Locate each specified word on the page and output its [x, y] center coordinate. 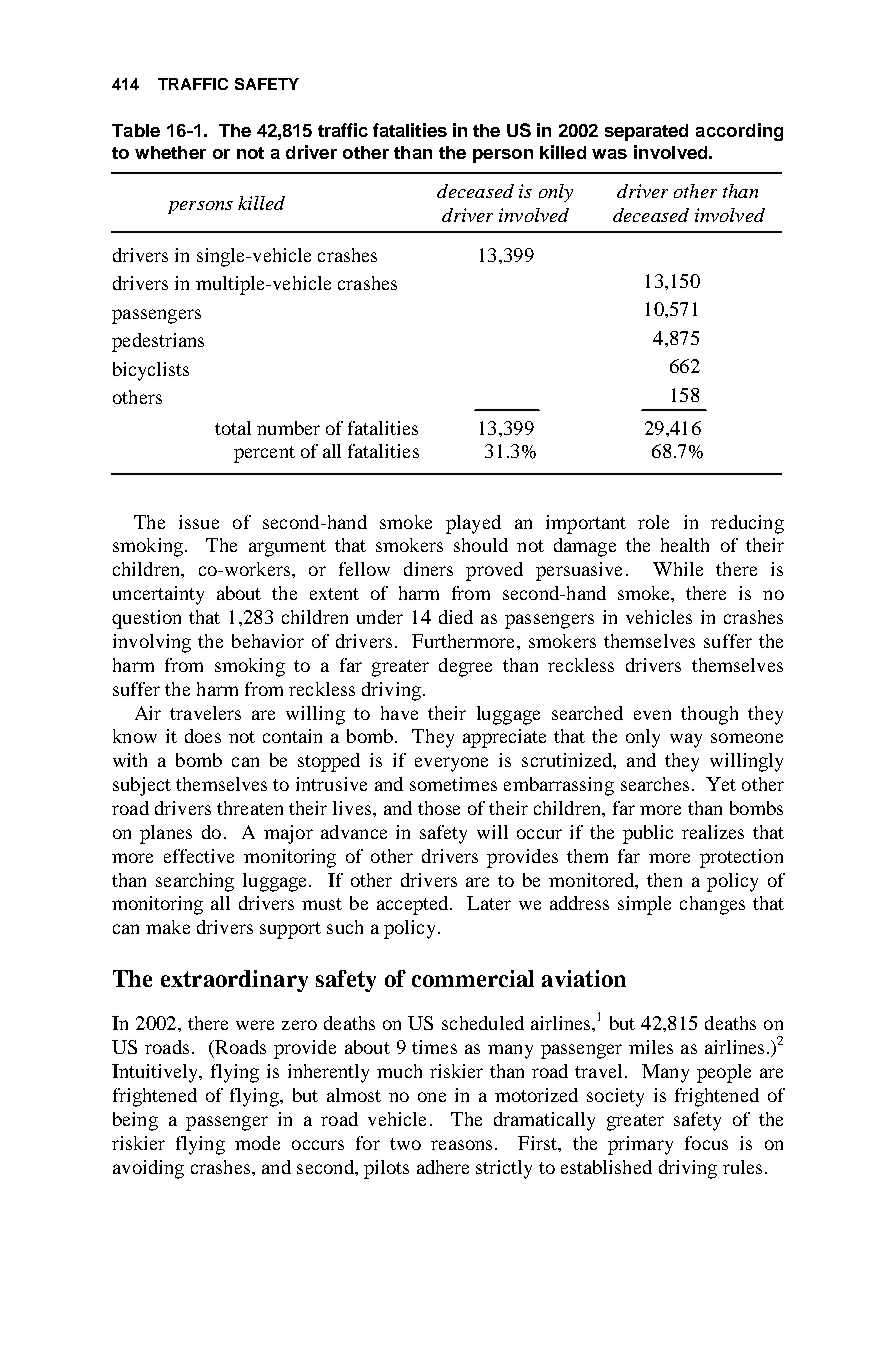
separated [646, 132]
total [233, 428]
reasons [461, 1145]
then [664, 880]
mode [257, 1143]
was [609, 154]
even [652, 715]
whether [170, 152]
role [653, 522]
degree [465, 667]
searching [195, 882]
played [473, 524]
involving [152, 643]
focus [706, 1143]
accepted [414, 905]
